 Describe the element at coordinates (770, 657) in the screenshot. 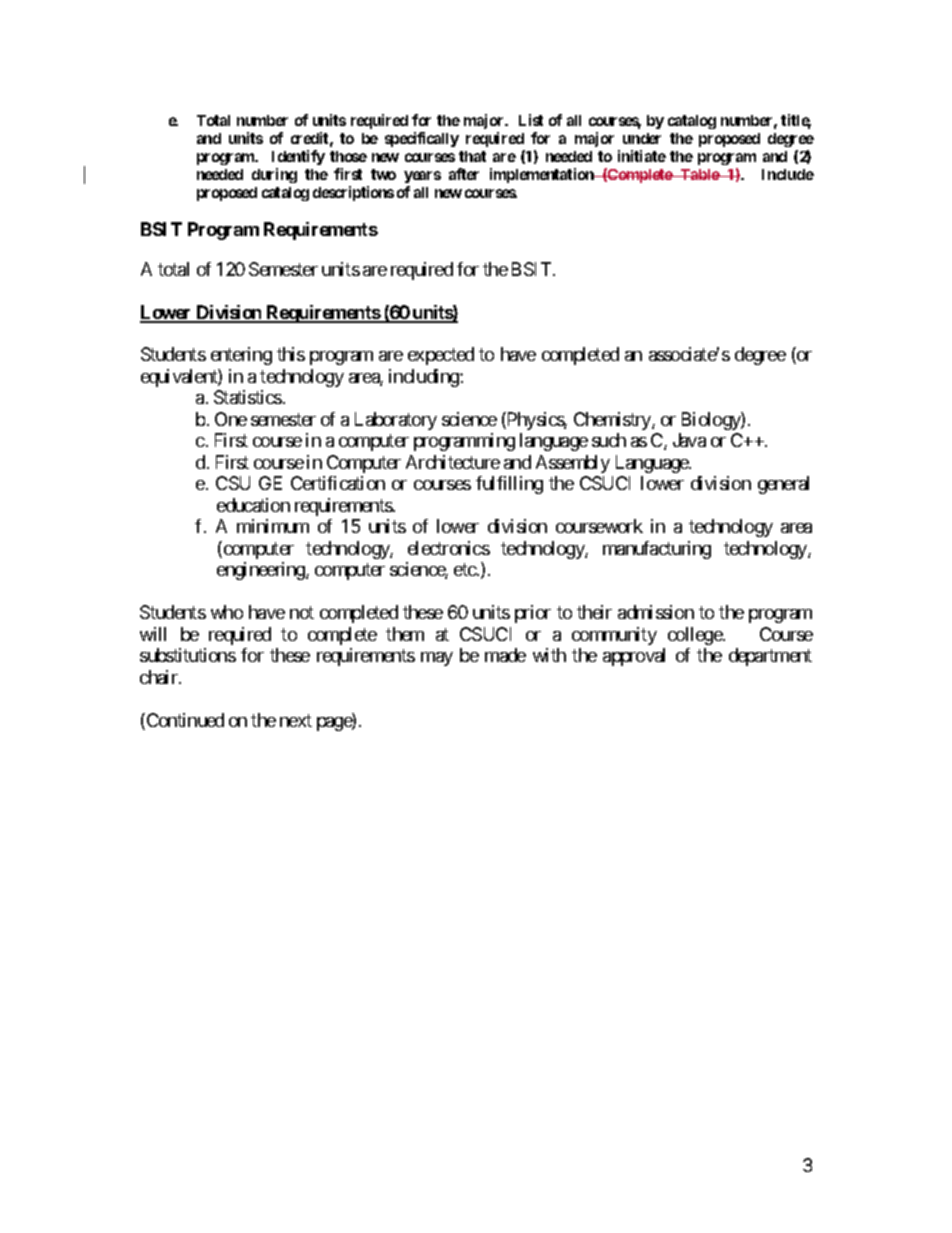

I see `department` at that location.
